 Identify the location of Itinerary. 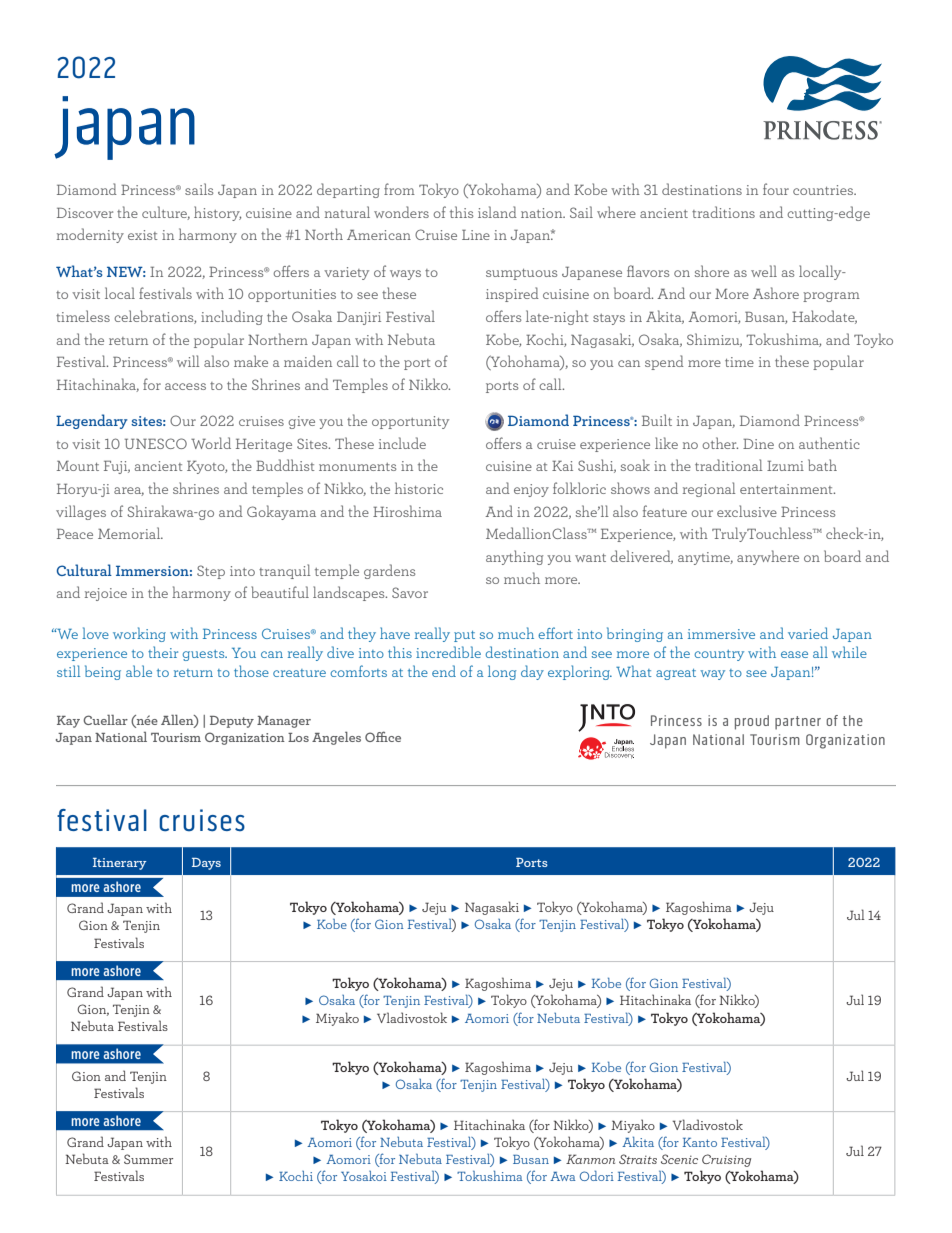
(120, 864).
